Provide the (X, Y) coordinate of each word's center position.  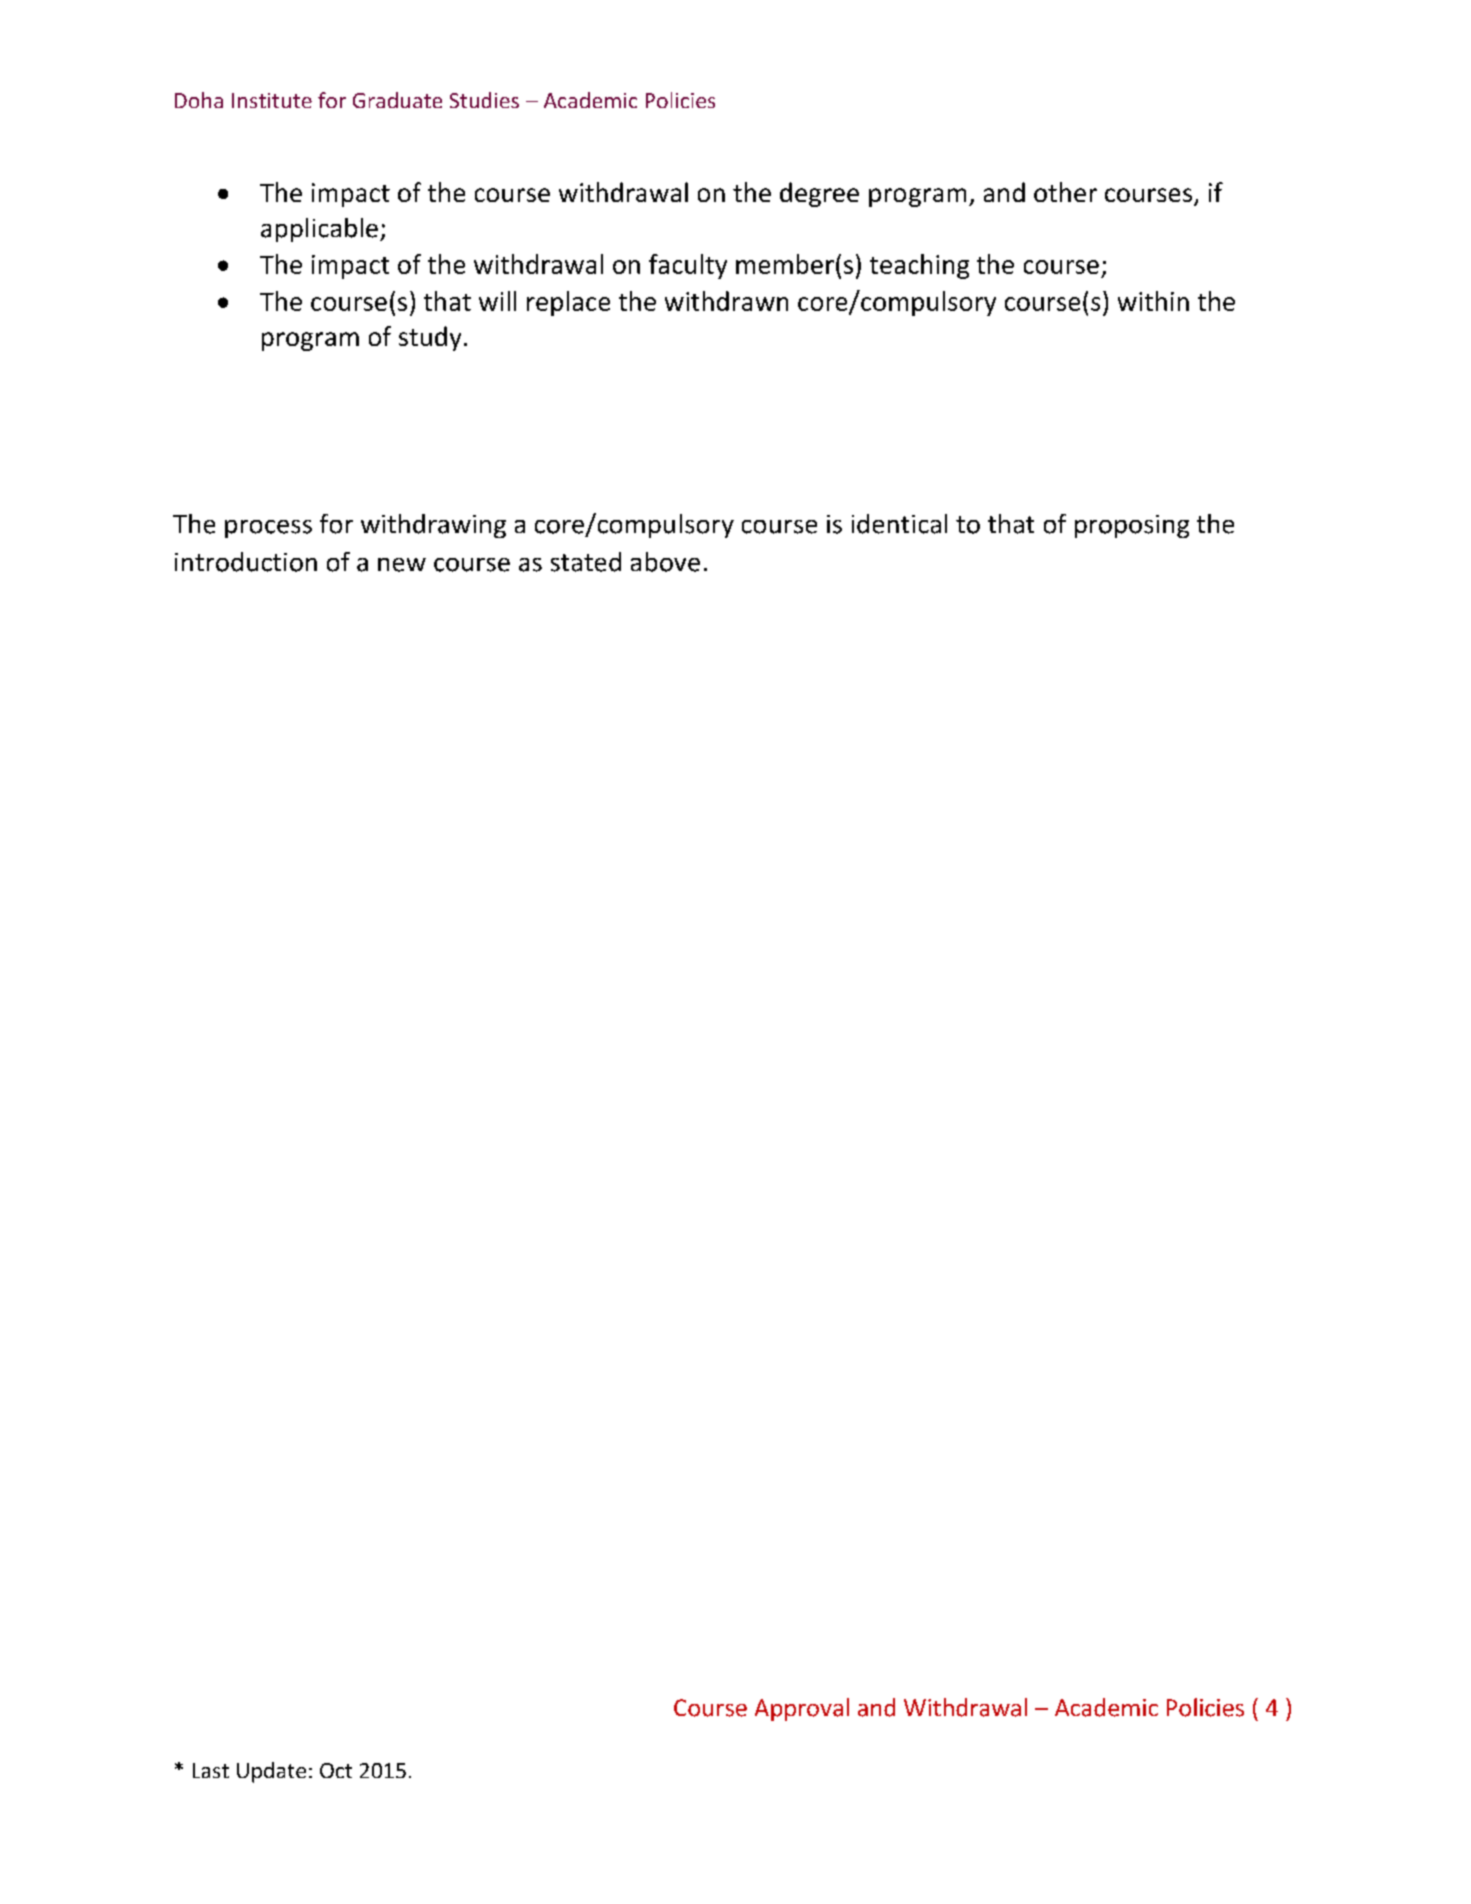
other (1065, 192)
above (665, 562)
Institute (272, 100)
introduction (246, 562)
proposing (1132, 526)
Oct (336, 1770)
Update (271, 1772)
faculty (688, 266)
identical (899, 524)
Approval (802, 1709)
